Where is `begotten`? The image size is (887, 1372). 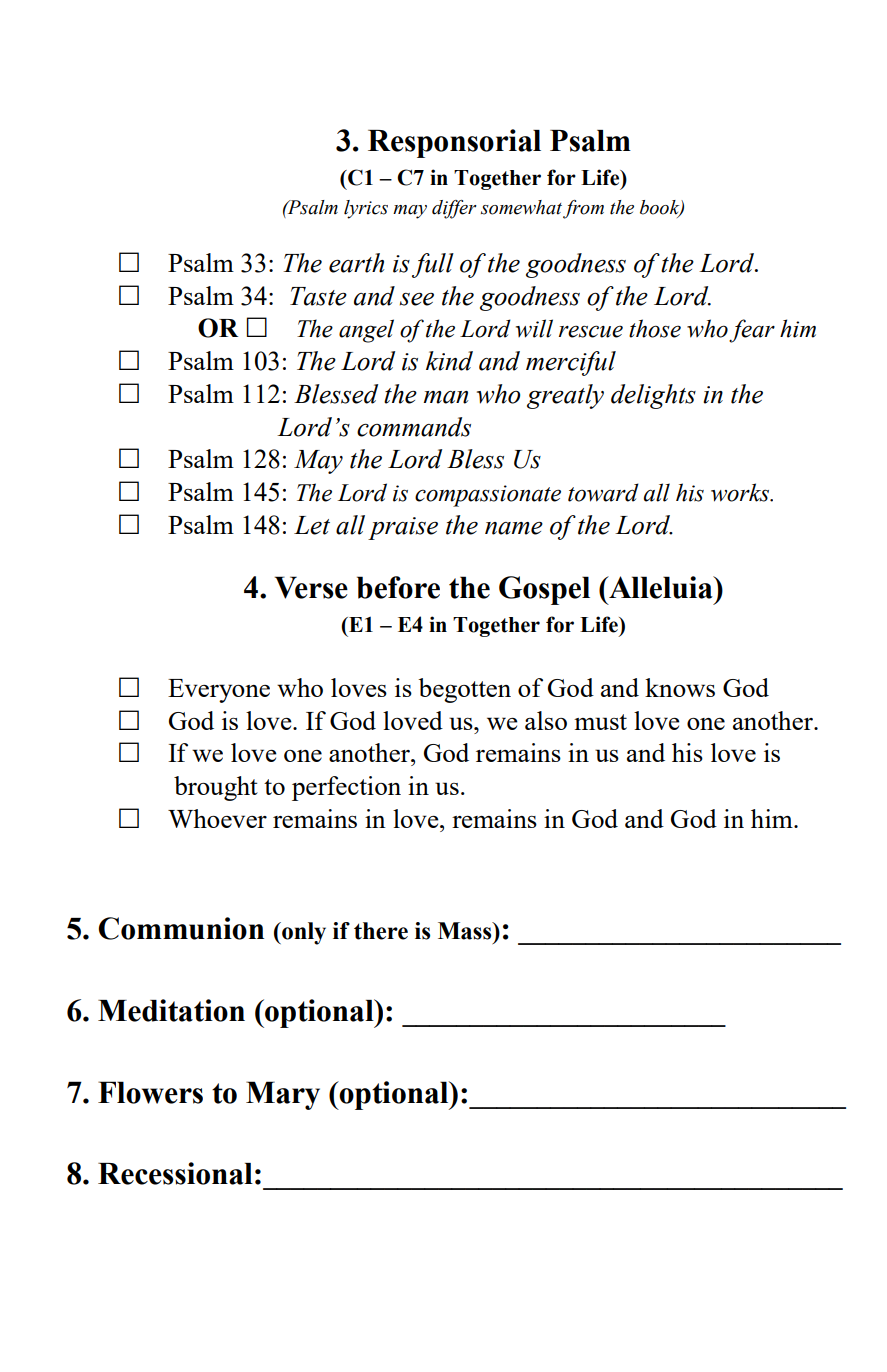 begotten is located at coordinates (464, 690).
